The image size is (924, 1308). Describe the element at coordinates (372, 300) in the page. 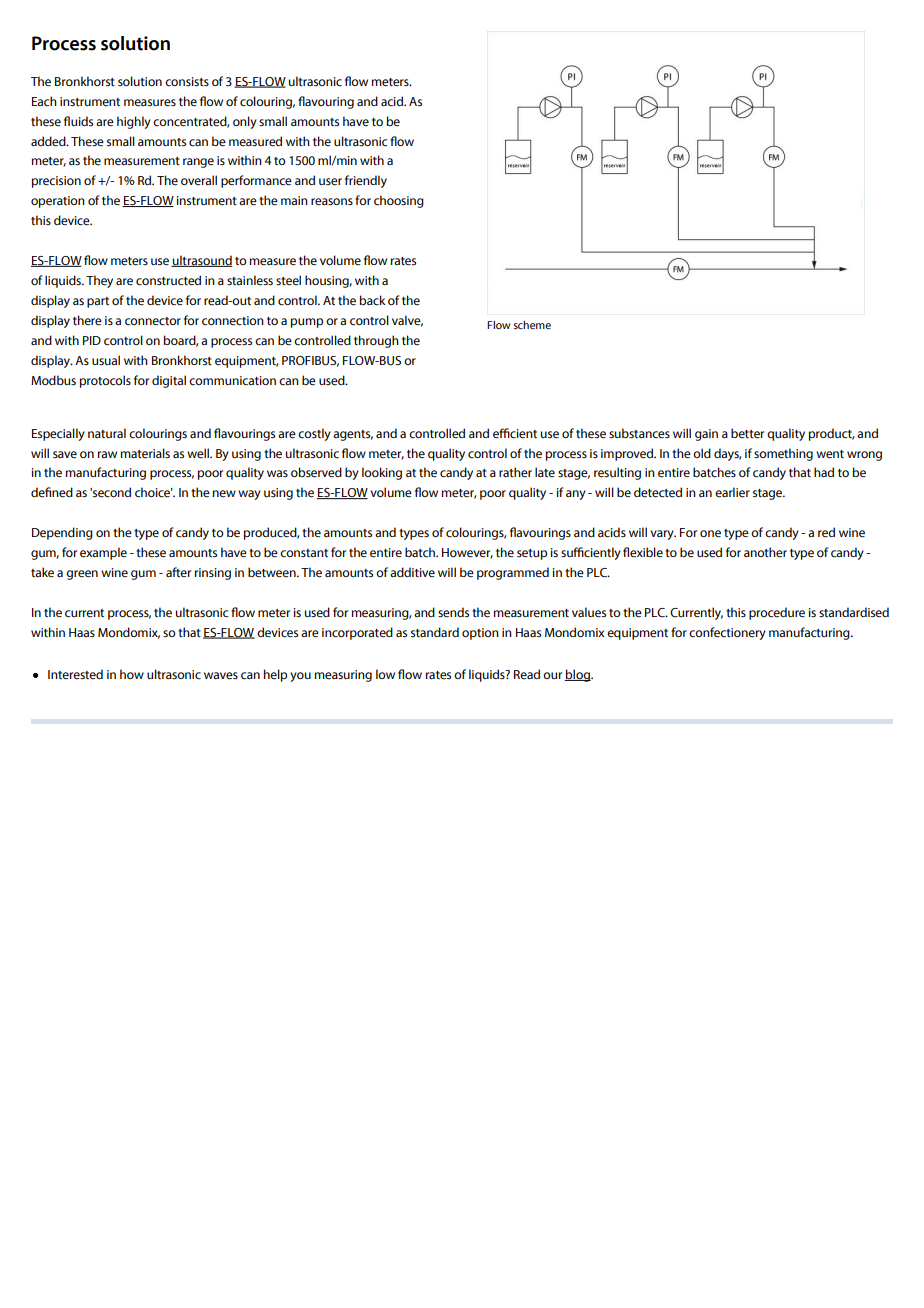

I see `back` at that location.
